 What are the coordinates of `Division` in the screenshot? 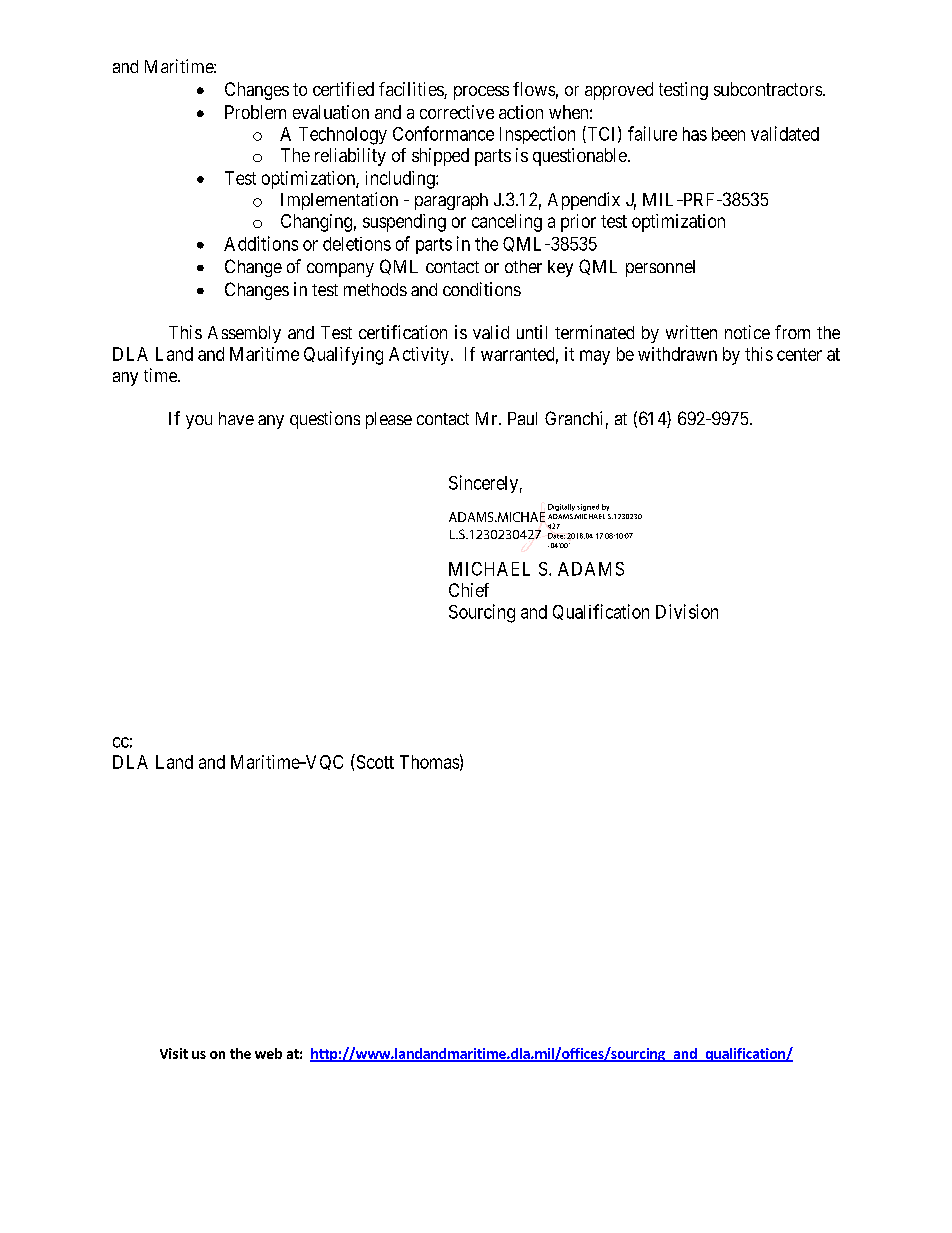 It's located at (687, 611).
